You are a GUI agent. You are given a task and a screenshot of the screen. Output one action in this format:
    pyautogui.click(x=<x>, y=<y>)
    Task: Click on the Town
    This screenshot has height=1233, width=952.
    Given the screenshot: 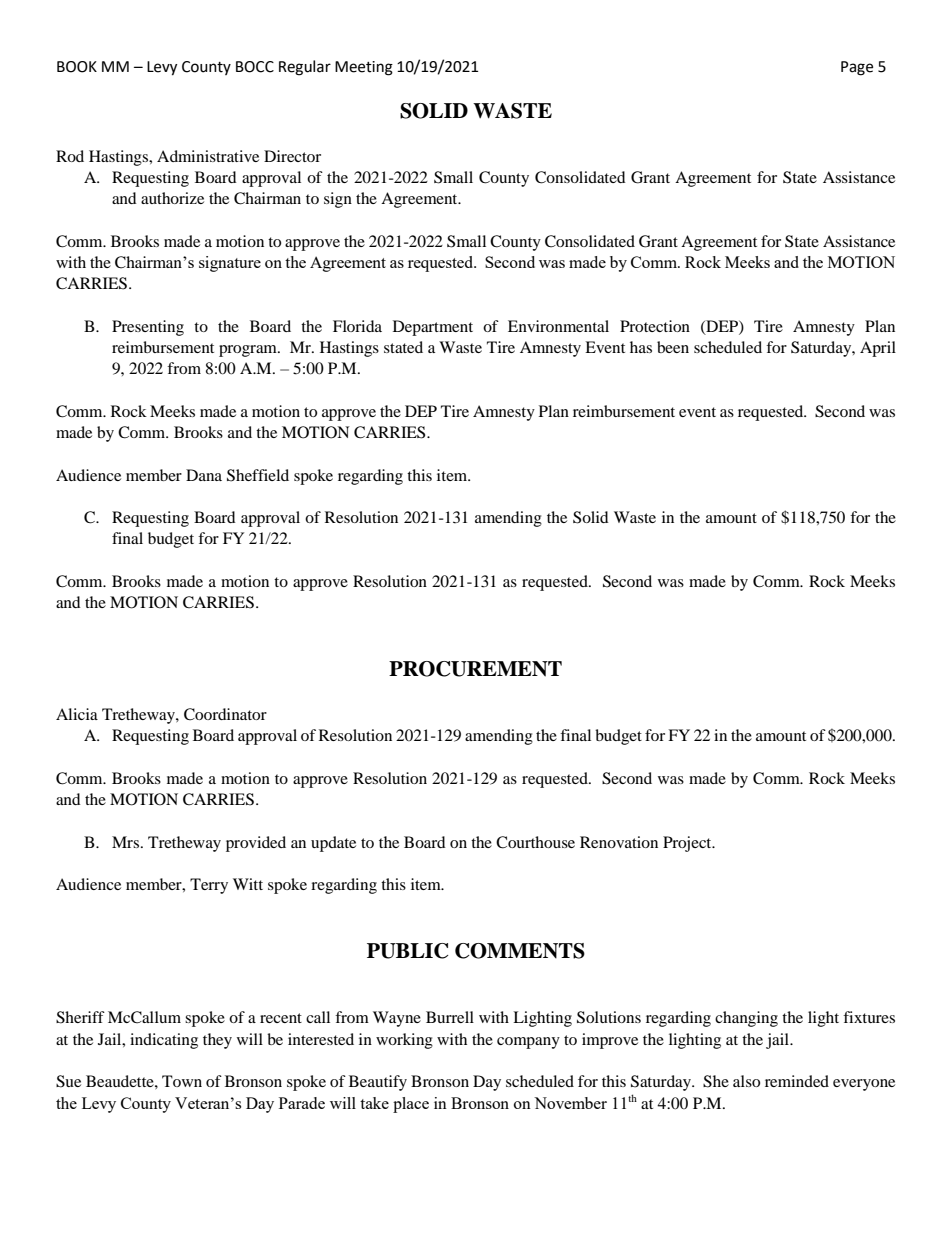 What is the action you would take?
    pyautogui.click(x=182, y=1081)
